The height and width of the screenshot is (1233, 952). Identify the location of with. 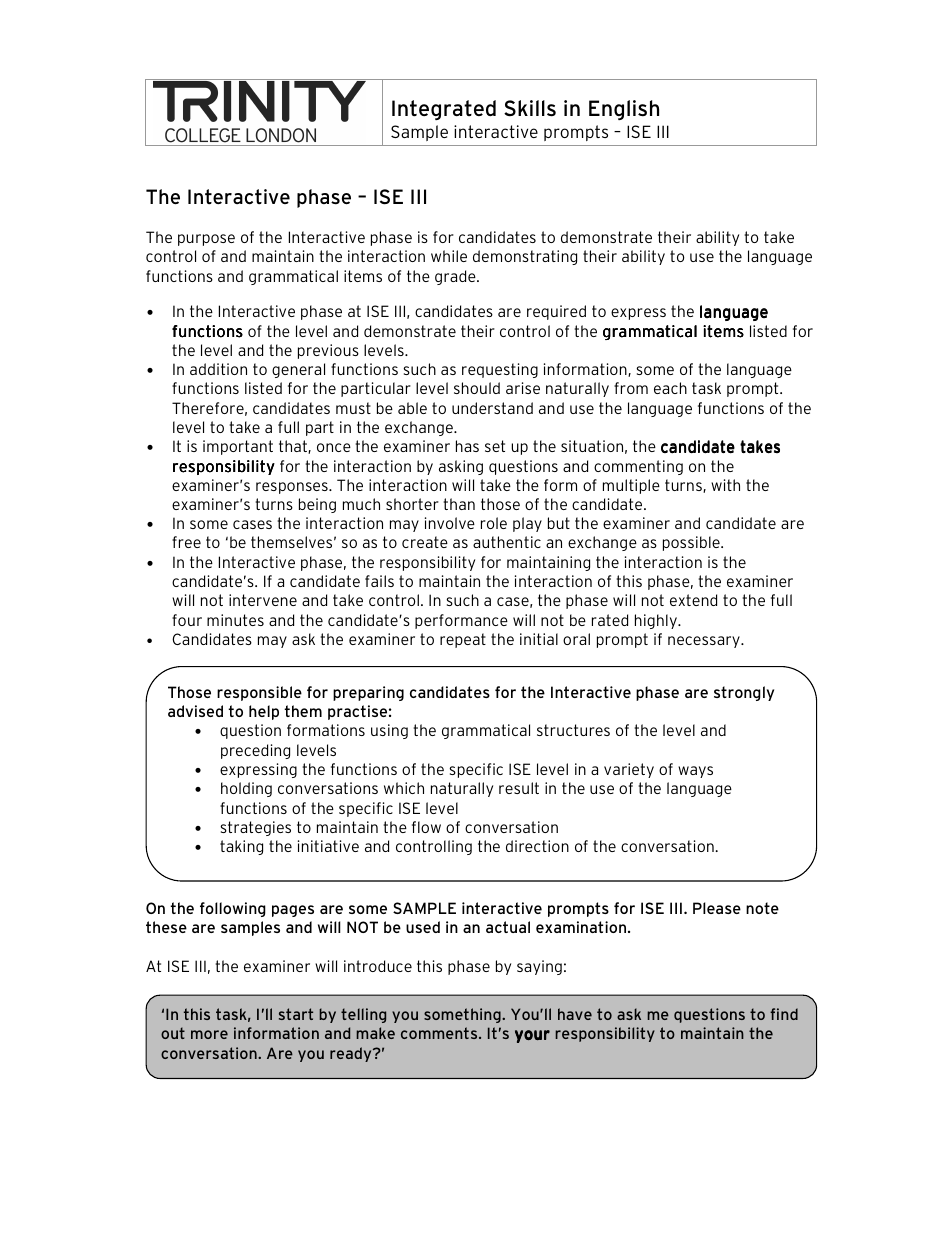
(725, 485).
